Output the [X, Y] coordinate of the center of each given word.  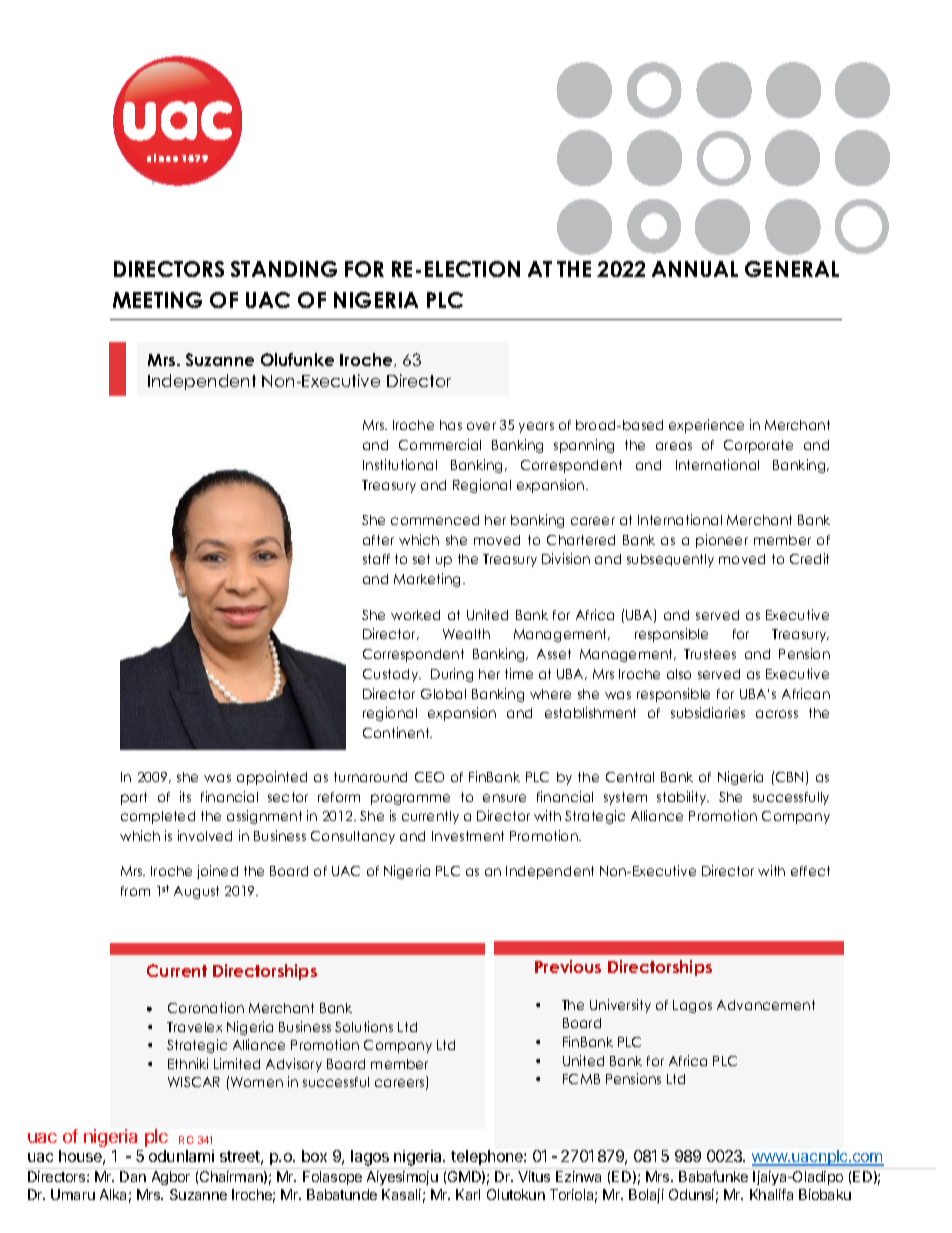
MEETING [157, 300]
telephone [488, 1157]
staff [376, 559]
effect [810, 871]
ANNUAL [695, 269]
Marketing [429, 580]
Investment [468, 836]
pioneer [722, 541]
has [451, 425]
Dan [133, 1176]
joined [217, 872]
